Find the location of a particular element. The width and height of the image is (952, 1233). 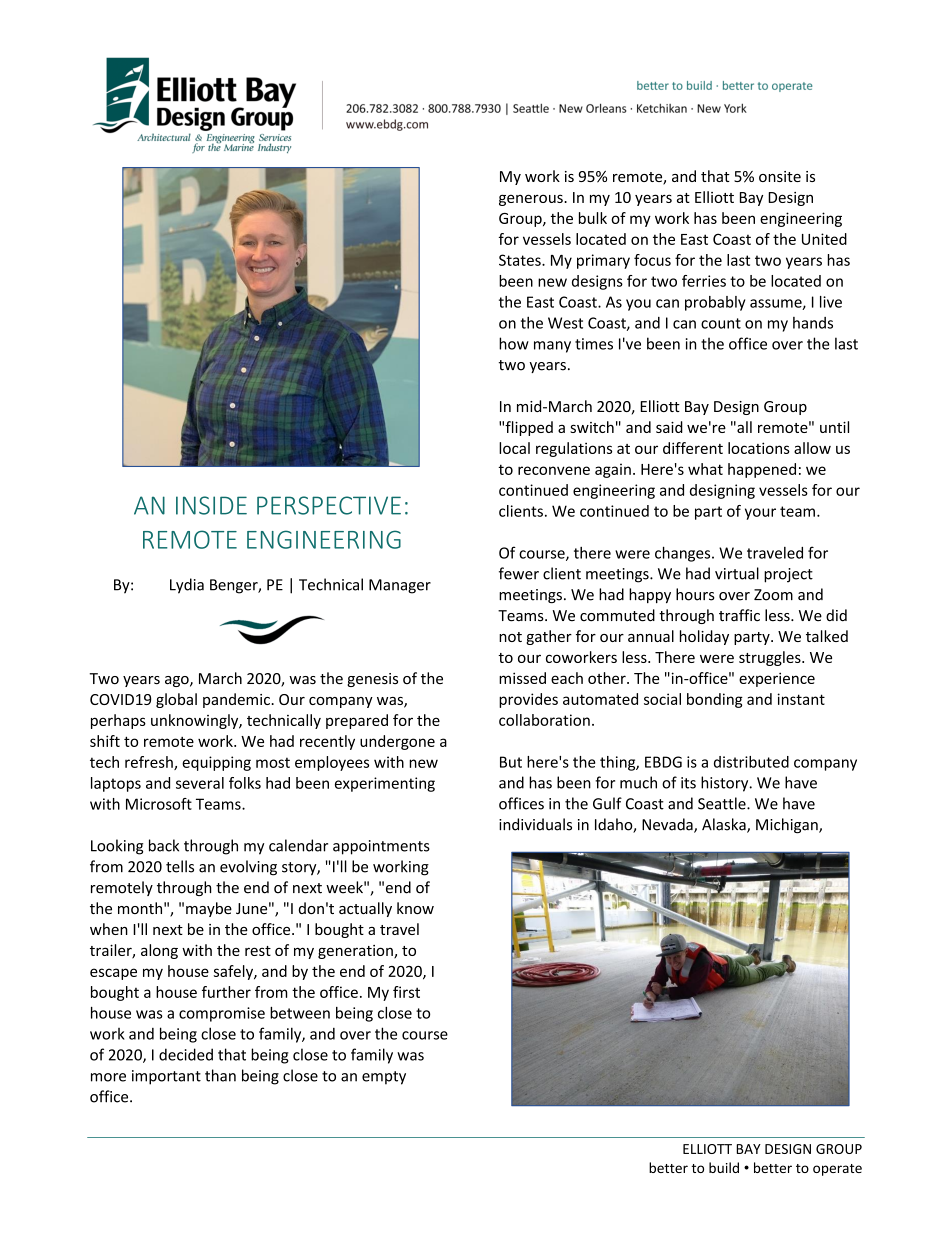

States is located at coordinates (521, 260).
